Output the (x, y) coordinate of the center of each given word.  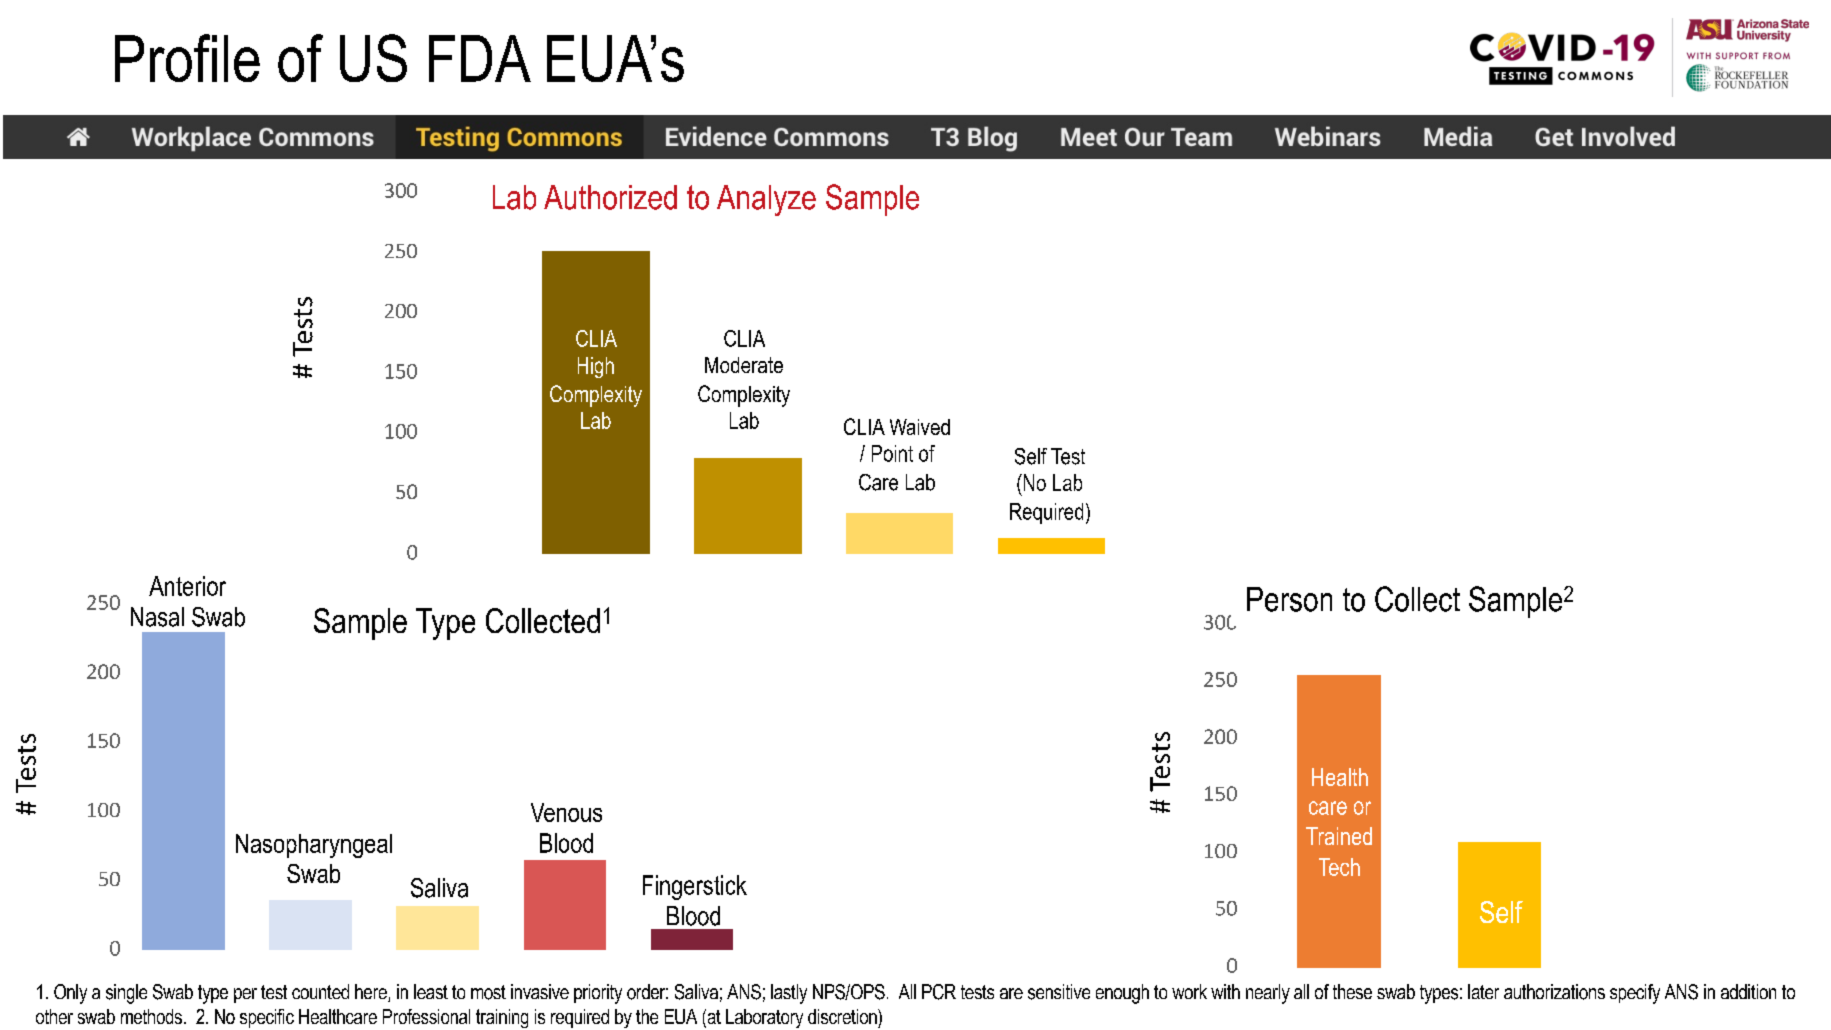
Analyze (766, 200)
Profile (187, 58)
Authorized (610, 197)
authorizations (1554, 992)
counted (320, 991)
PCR (939, 992)
